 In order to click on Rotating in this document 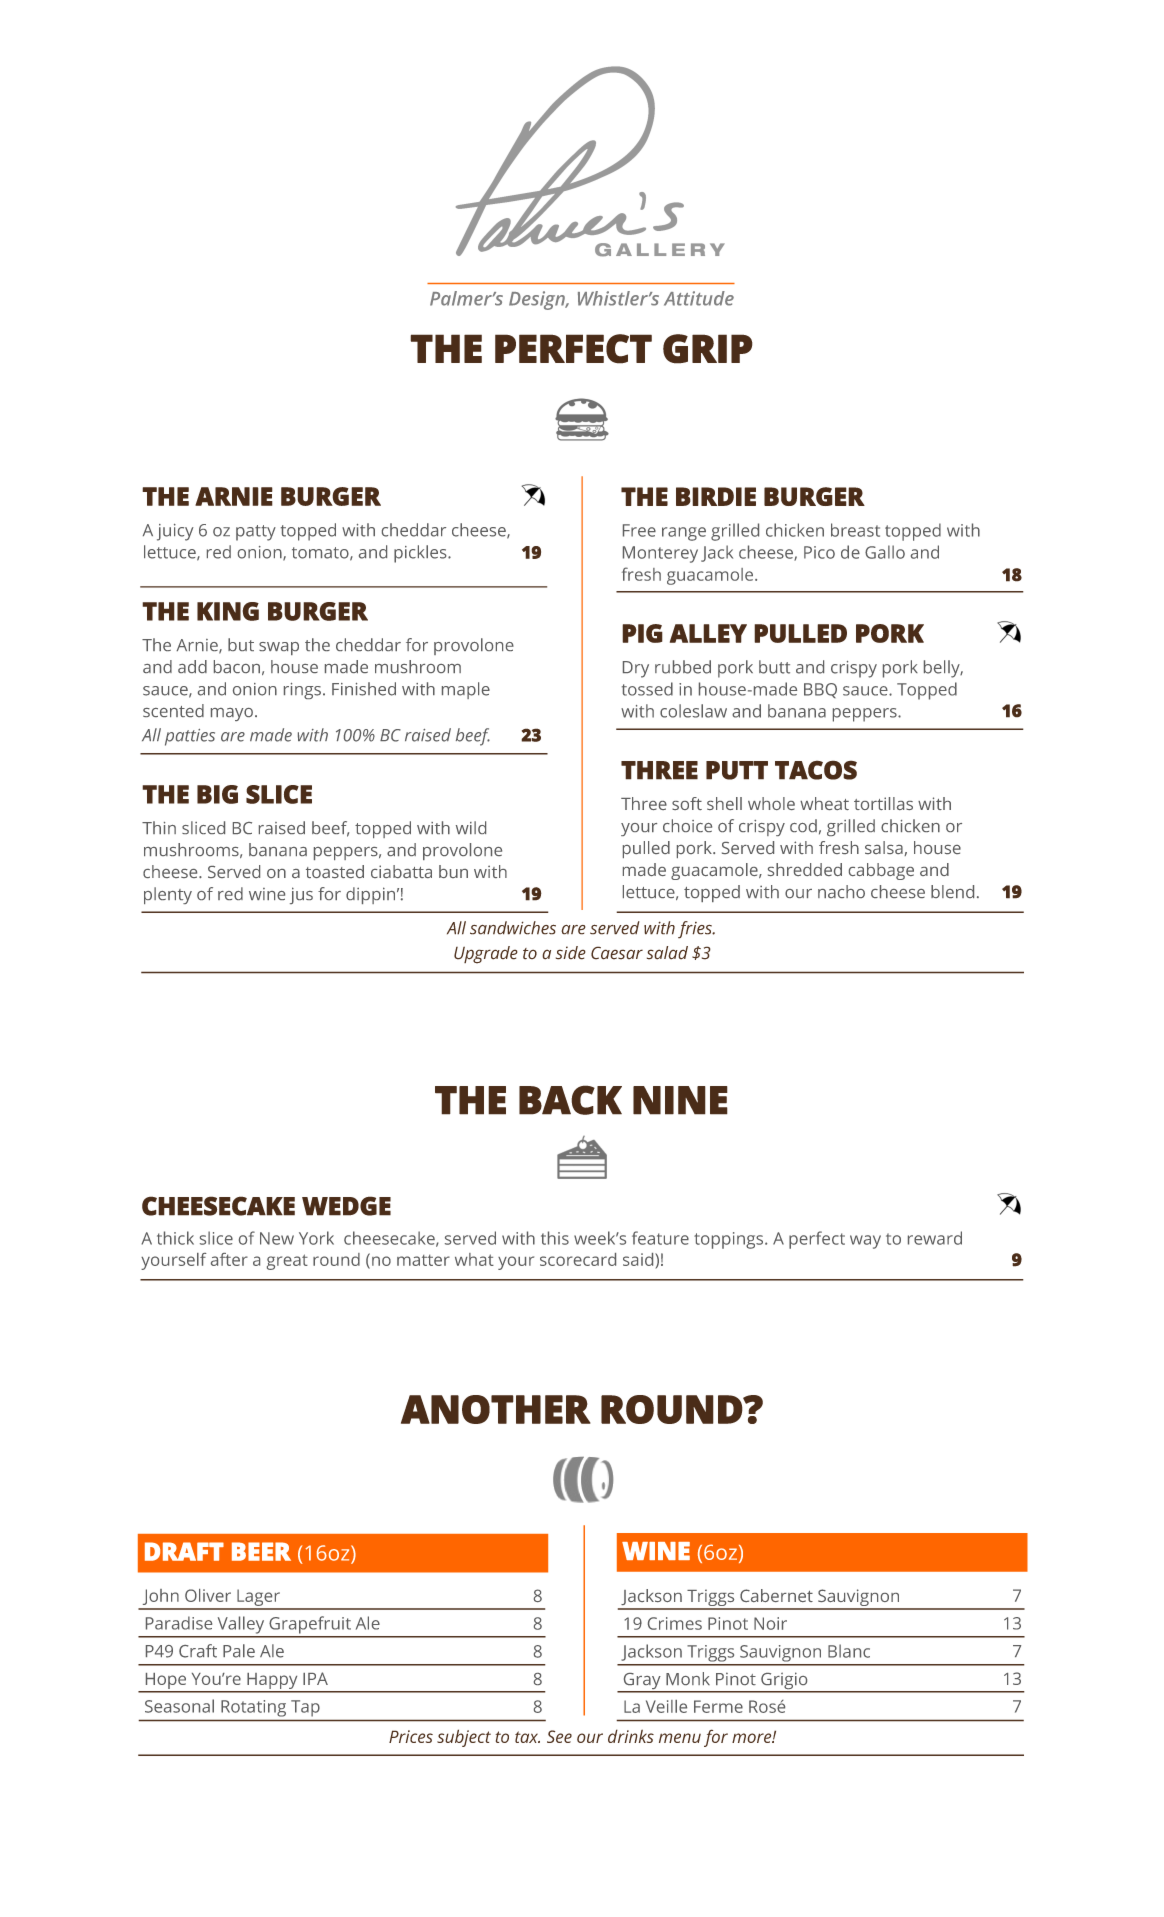, I will do `click(253, 1708)`.
